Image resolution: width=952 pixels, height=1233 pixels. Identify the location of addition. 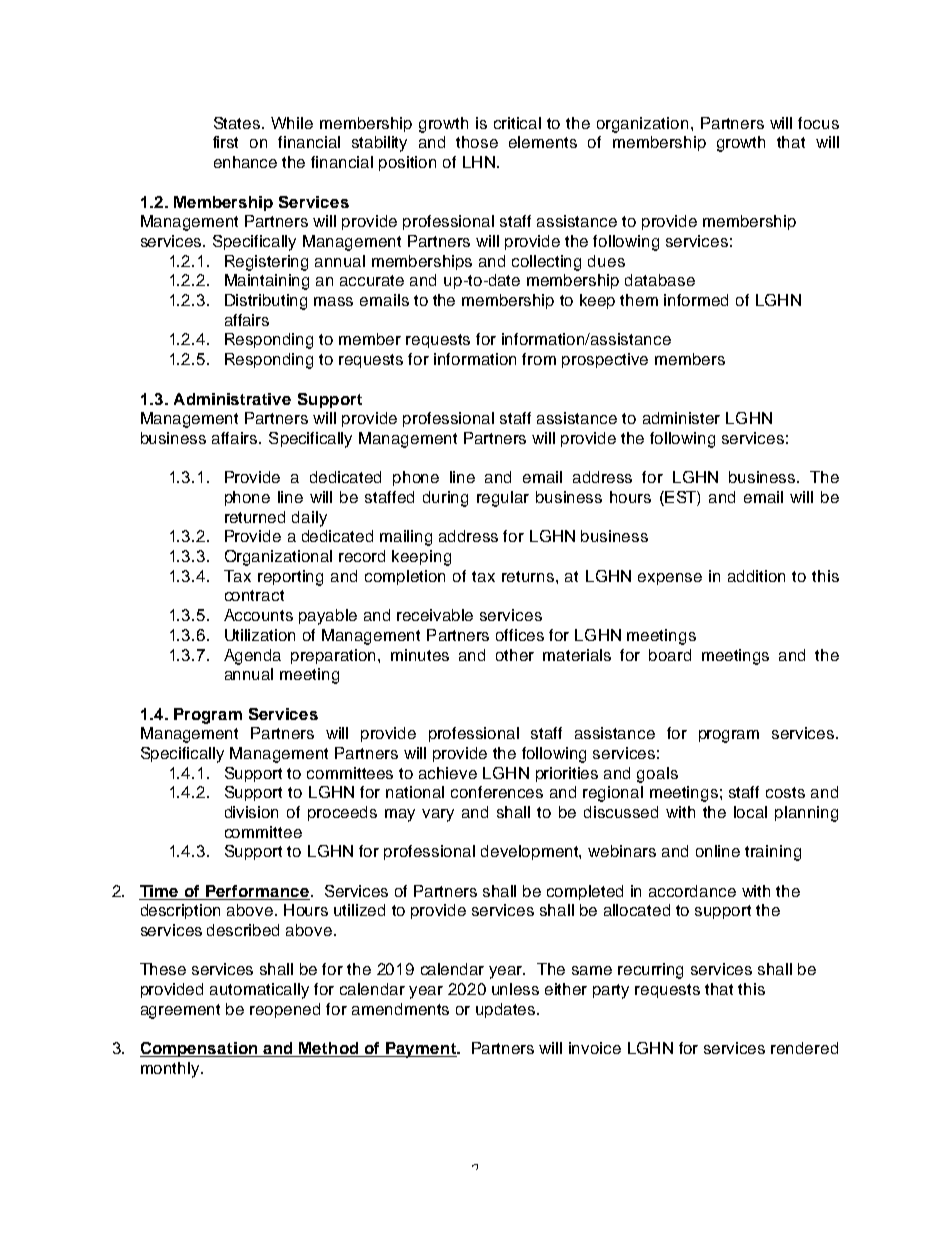
(756, 576).
